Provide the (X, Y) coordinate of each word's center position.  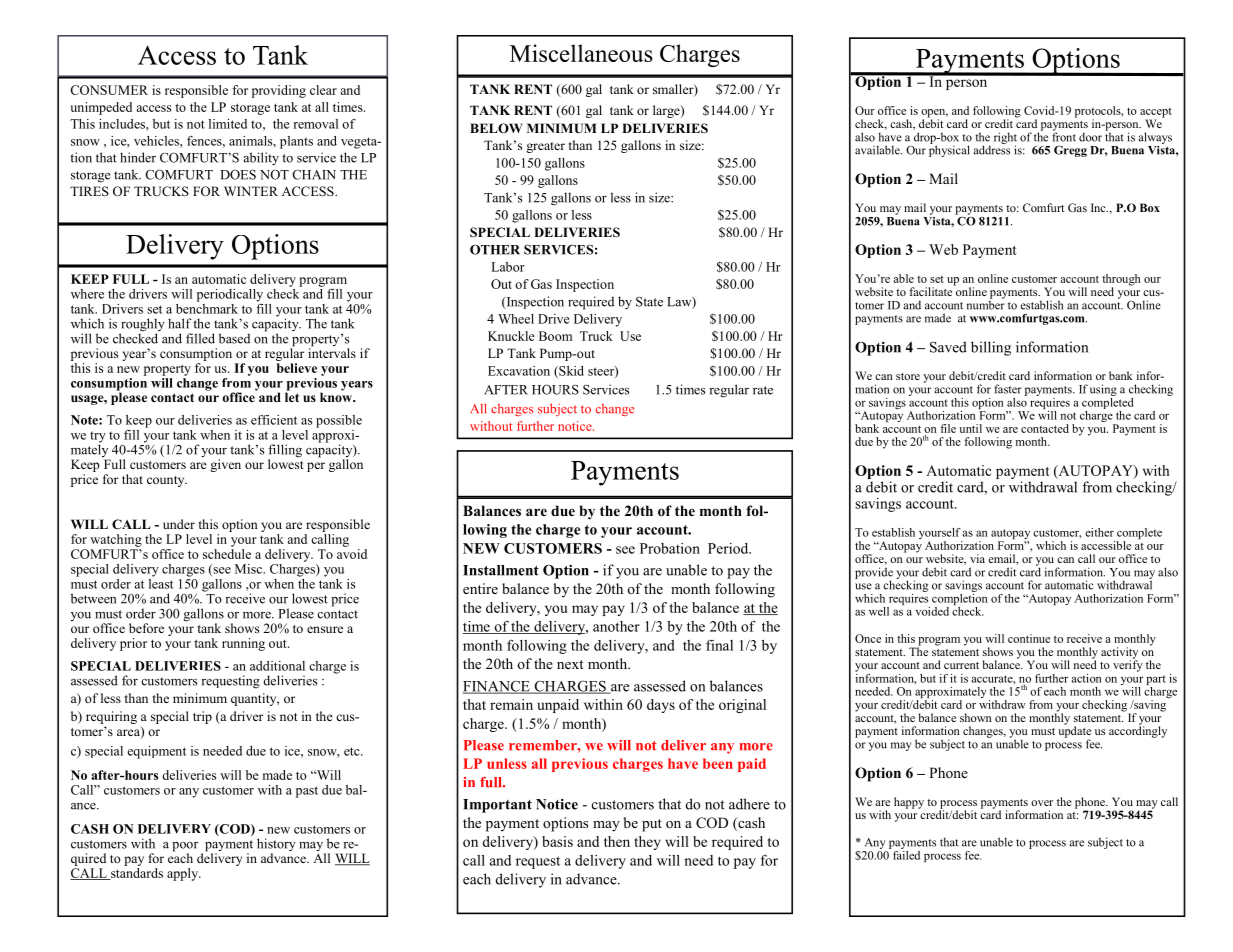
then (617, 841)
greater (545, 147)
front (1064, 136)
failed (906, 854)
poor (185, 848)
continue (1029, 638)
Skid (570, 372)
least (161, 582)
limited (228, 124)
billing (991, 348)
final (719, 645)
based (234, 338)
